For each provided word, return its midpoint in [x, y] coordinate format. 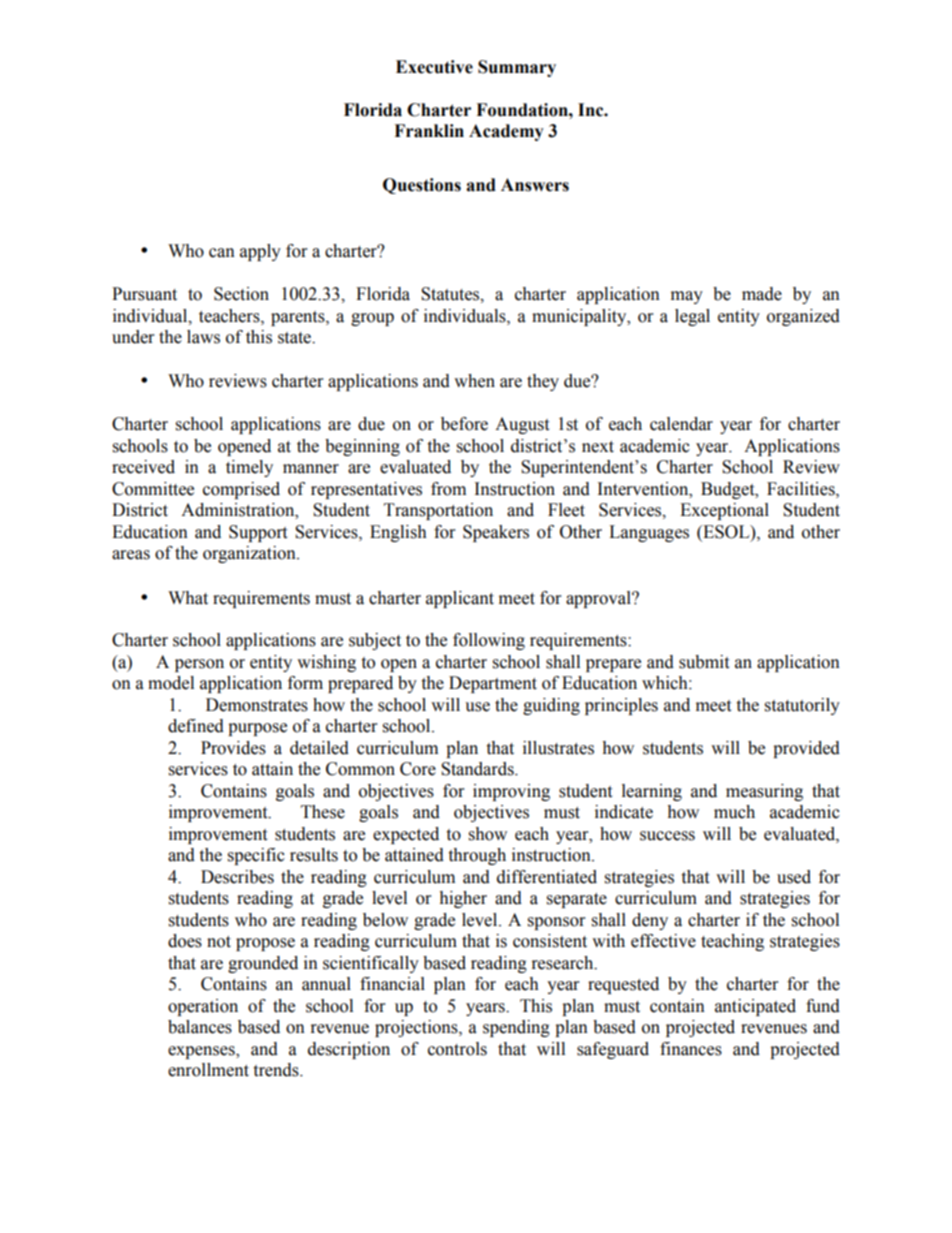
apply [260, 252]
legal [692, 317]
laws [203, 337]
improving [511, 792]
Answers [535, 185]
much [734, 812]
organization [250, 554]
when [474, 381]
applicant [460, 599]
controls [457, 1049]
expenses [202, 1052]
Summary [517, 68]
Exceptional [724, 511]
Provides [233, 748]
